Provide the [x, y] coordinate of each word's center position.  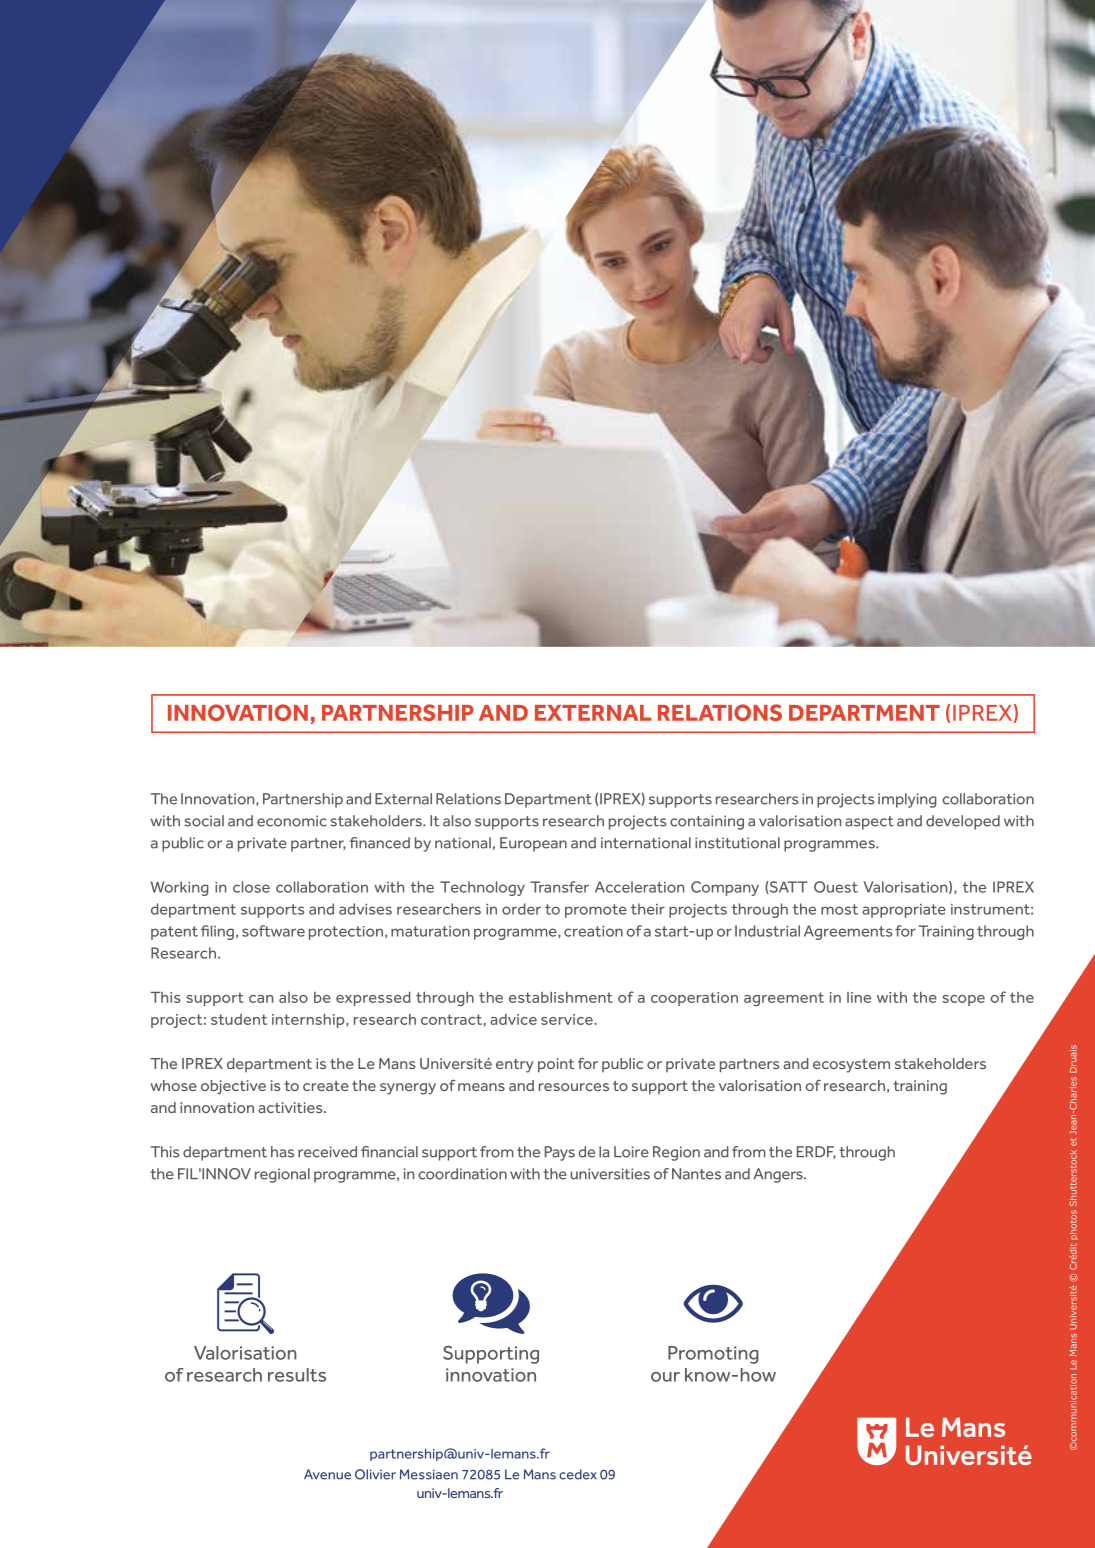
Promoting [713, 1355]
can [261, 999]
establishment [561, 997]
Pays [560, 1153]
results [297, 1375]
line [859, 997]
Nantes [696, 1174]
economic [292, 821]
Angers [779, 1175]
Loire [631, 1152]
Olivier [375, 1474]
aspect [869, 823]
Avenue [327, 1474]
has [282, 1152]
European [533, 844]
